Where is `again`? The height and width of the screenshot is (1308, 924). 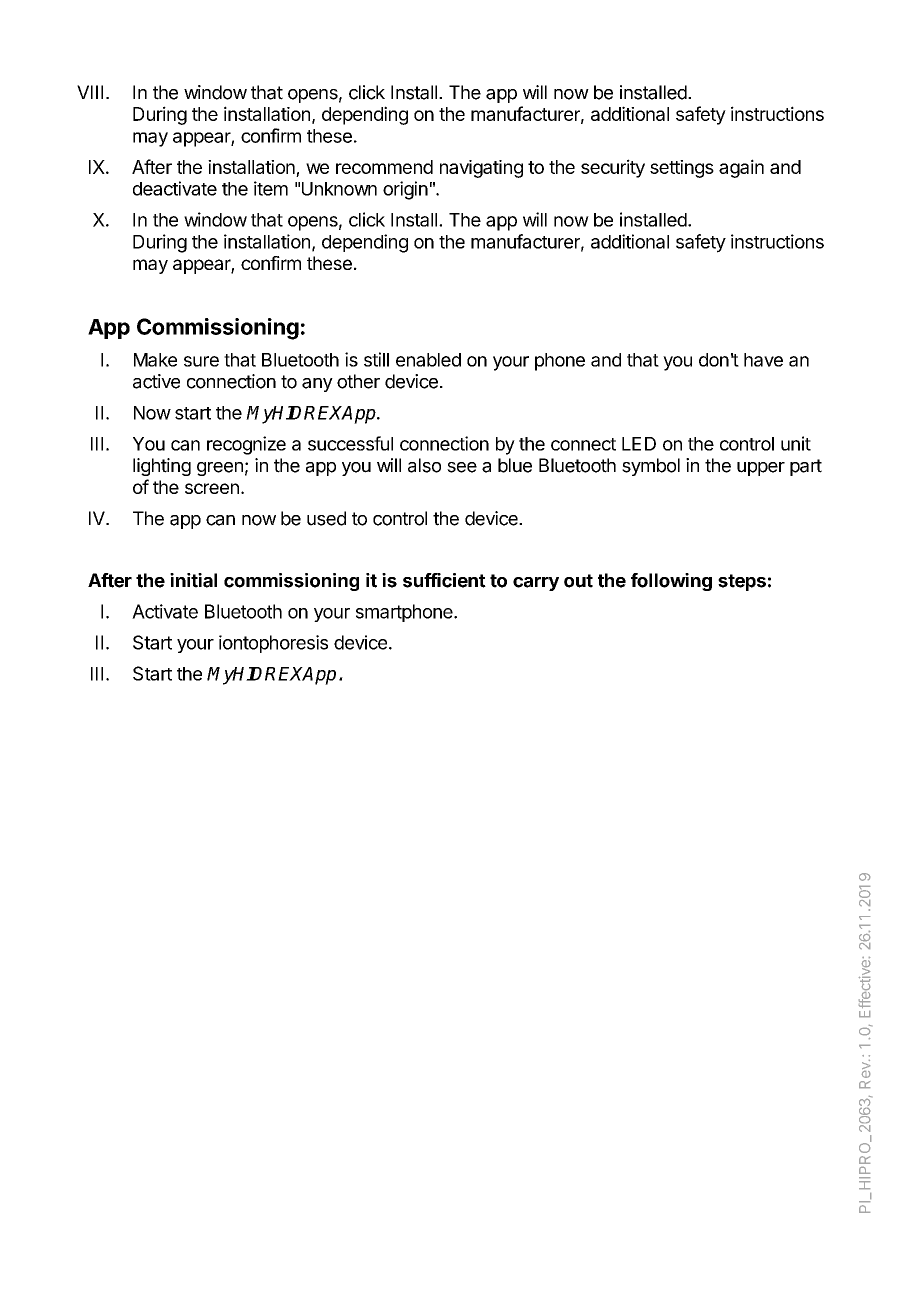
again is located at coordinates (741, 168).
